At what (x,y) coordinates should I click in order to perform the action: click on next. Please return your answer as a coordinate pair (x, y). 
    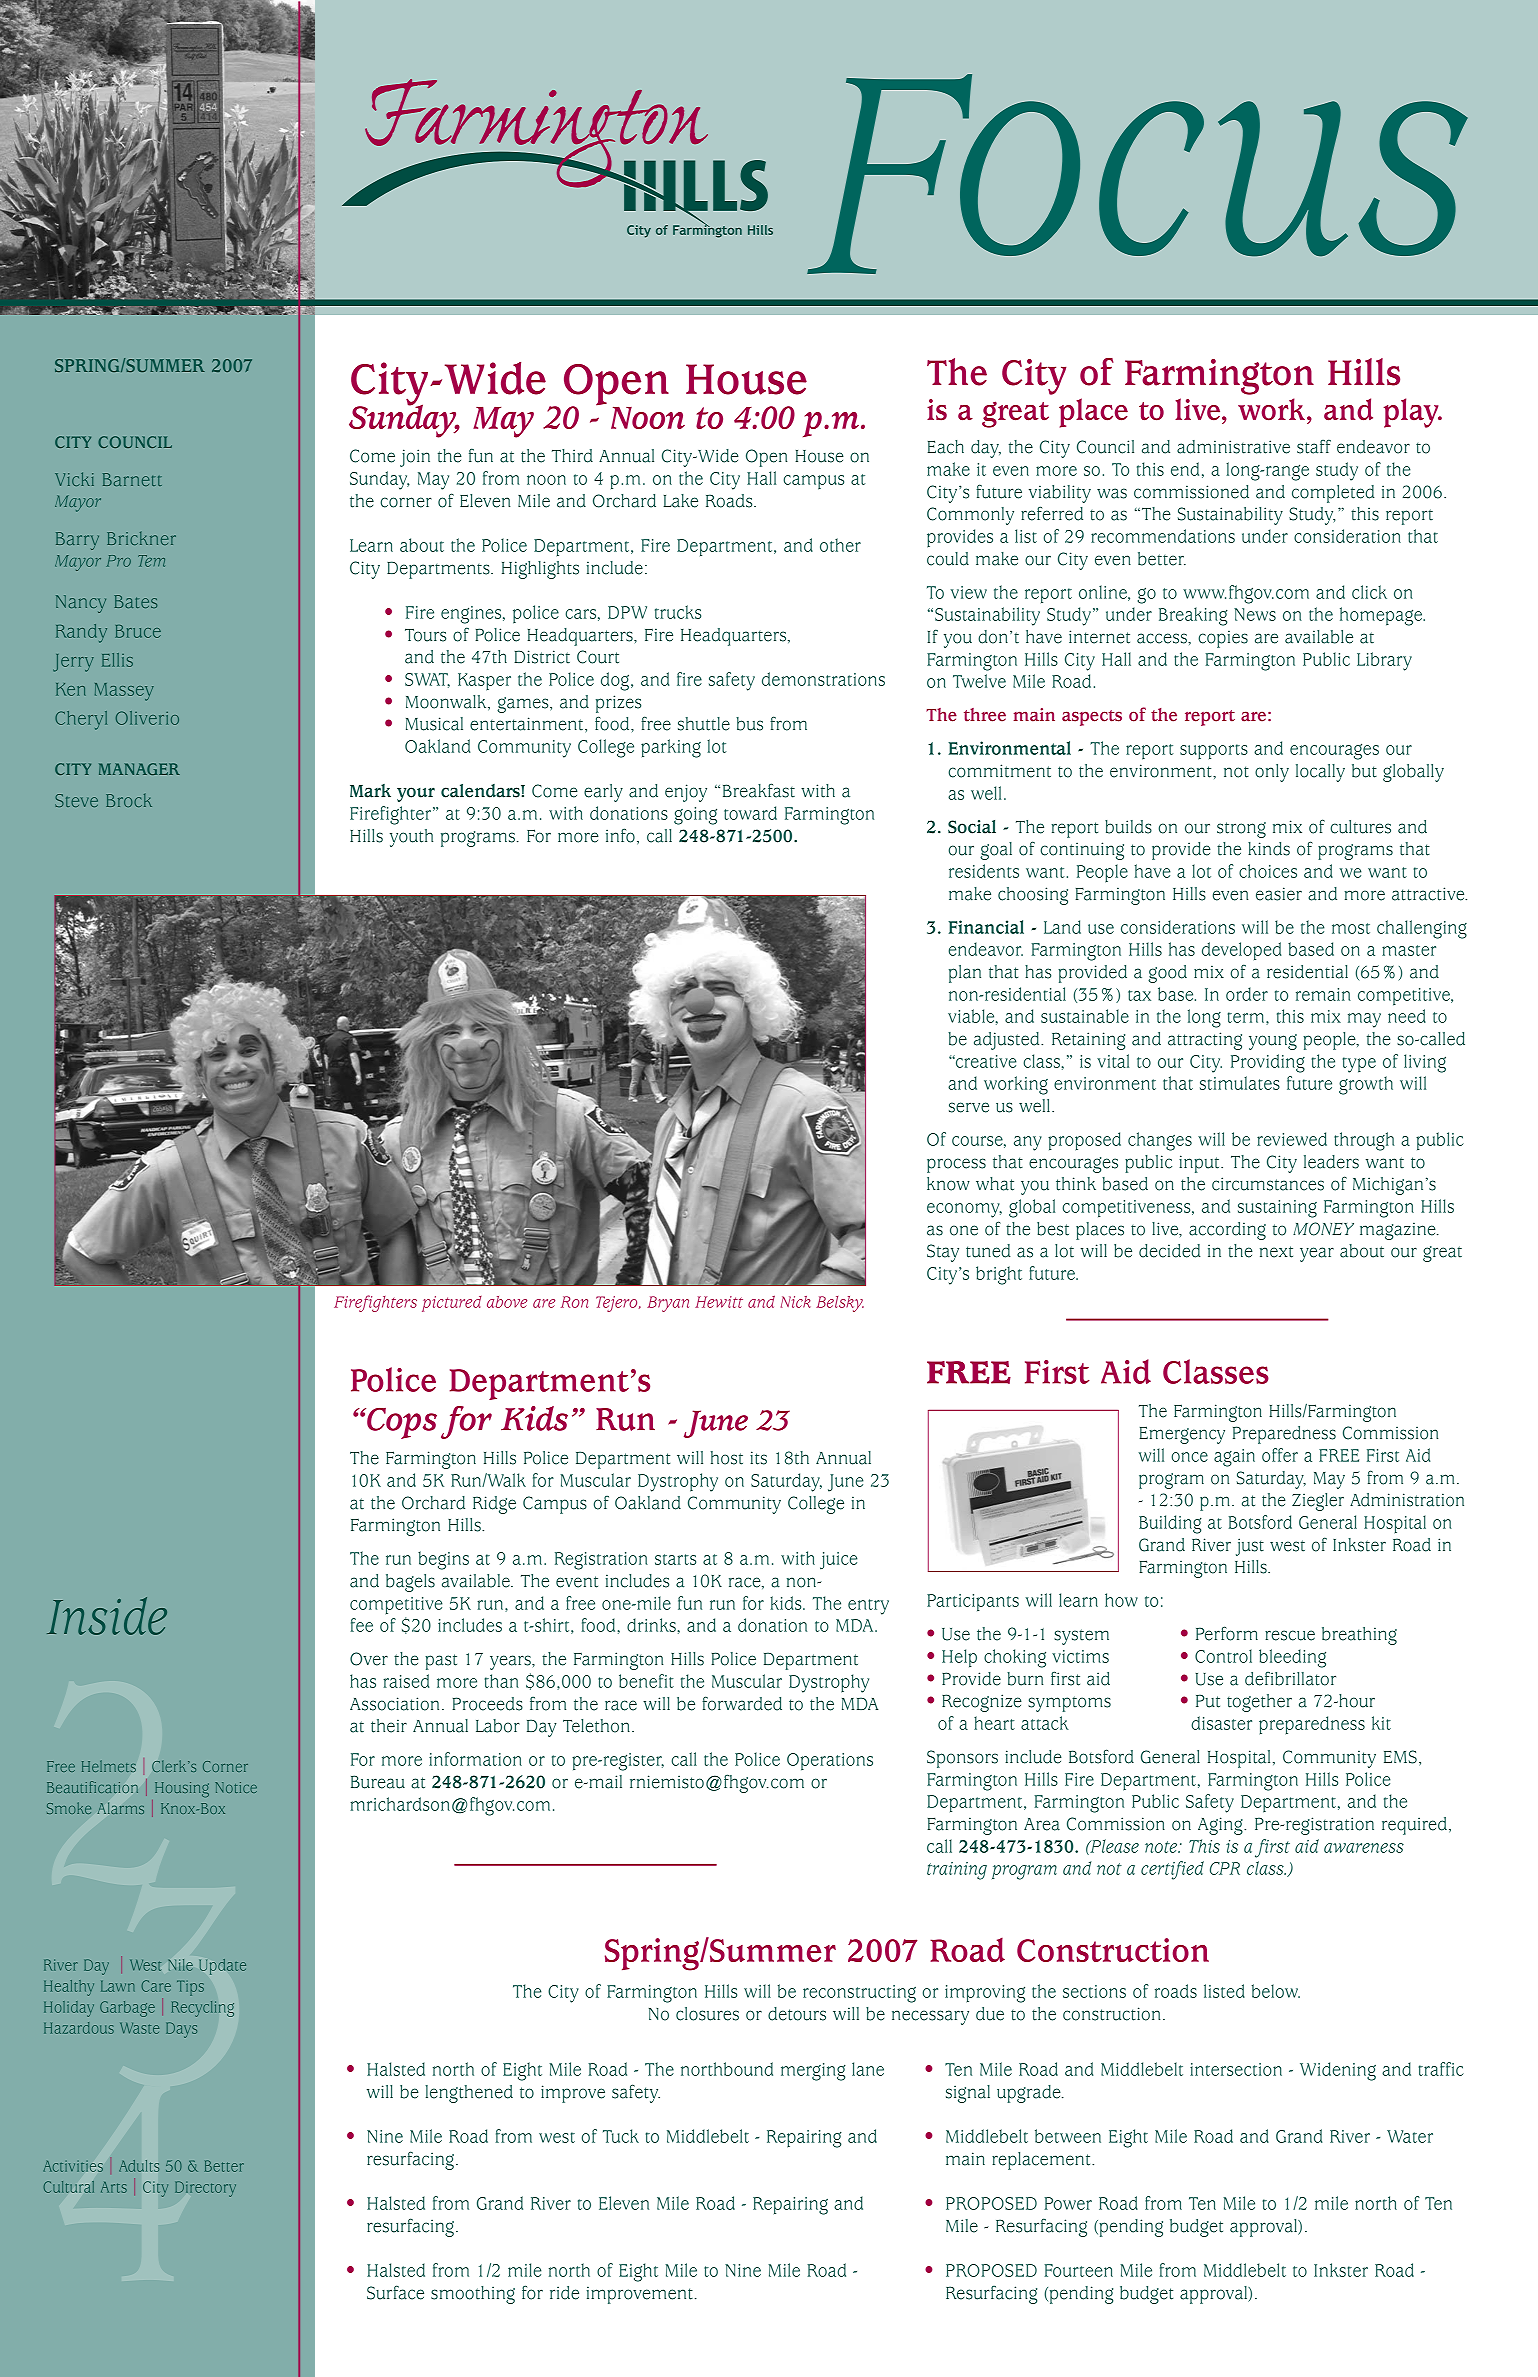
    Looking at the image, I should click on (1276, 1252).
